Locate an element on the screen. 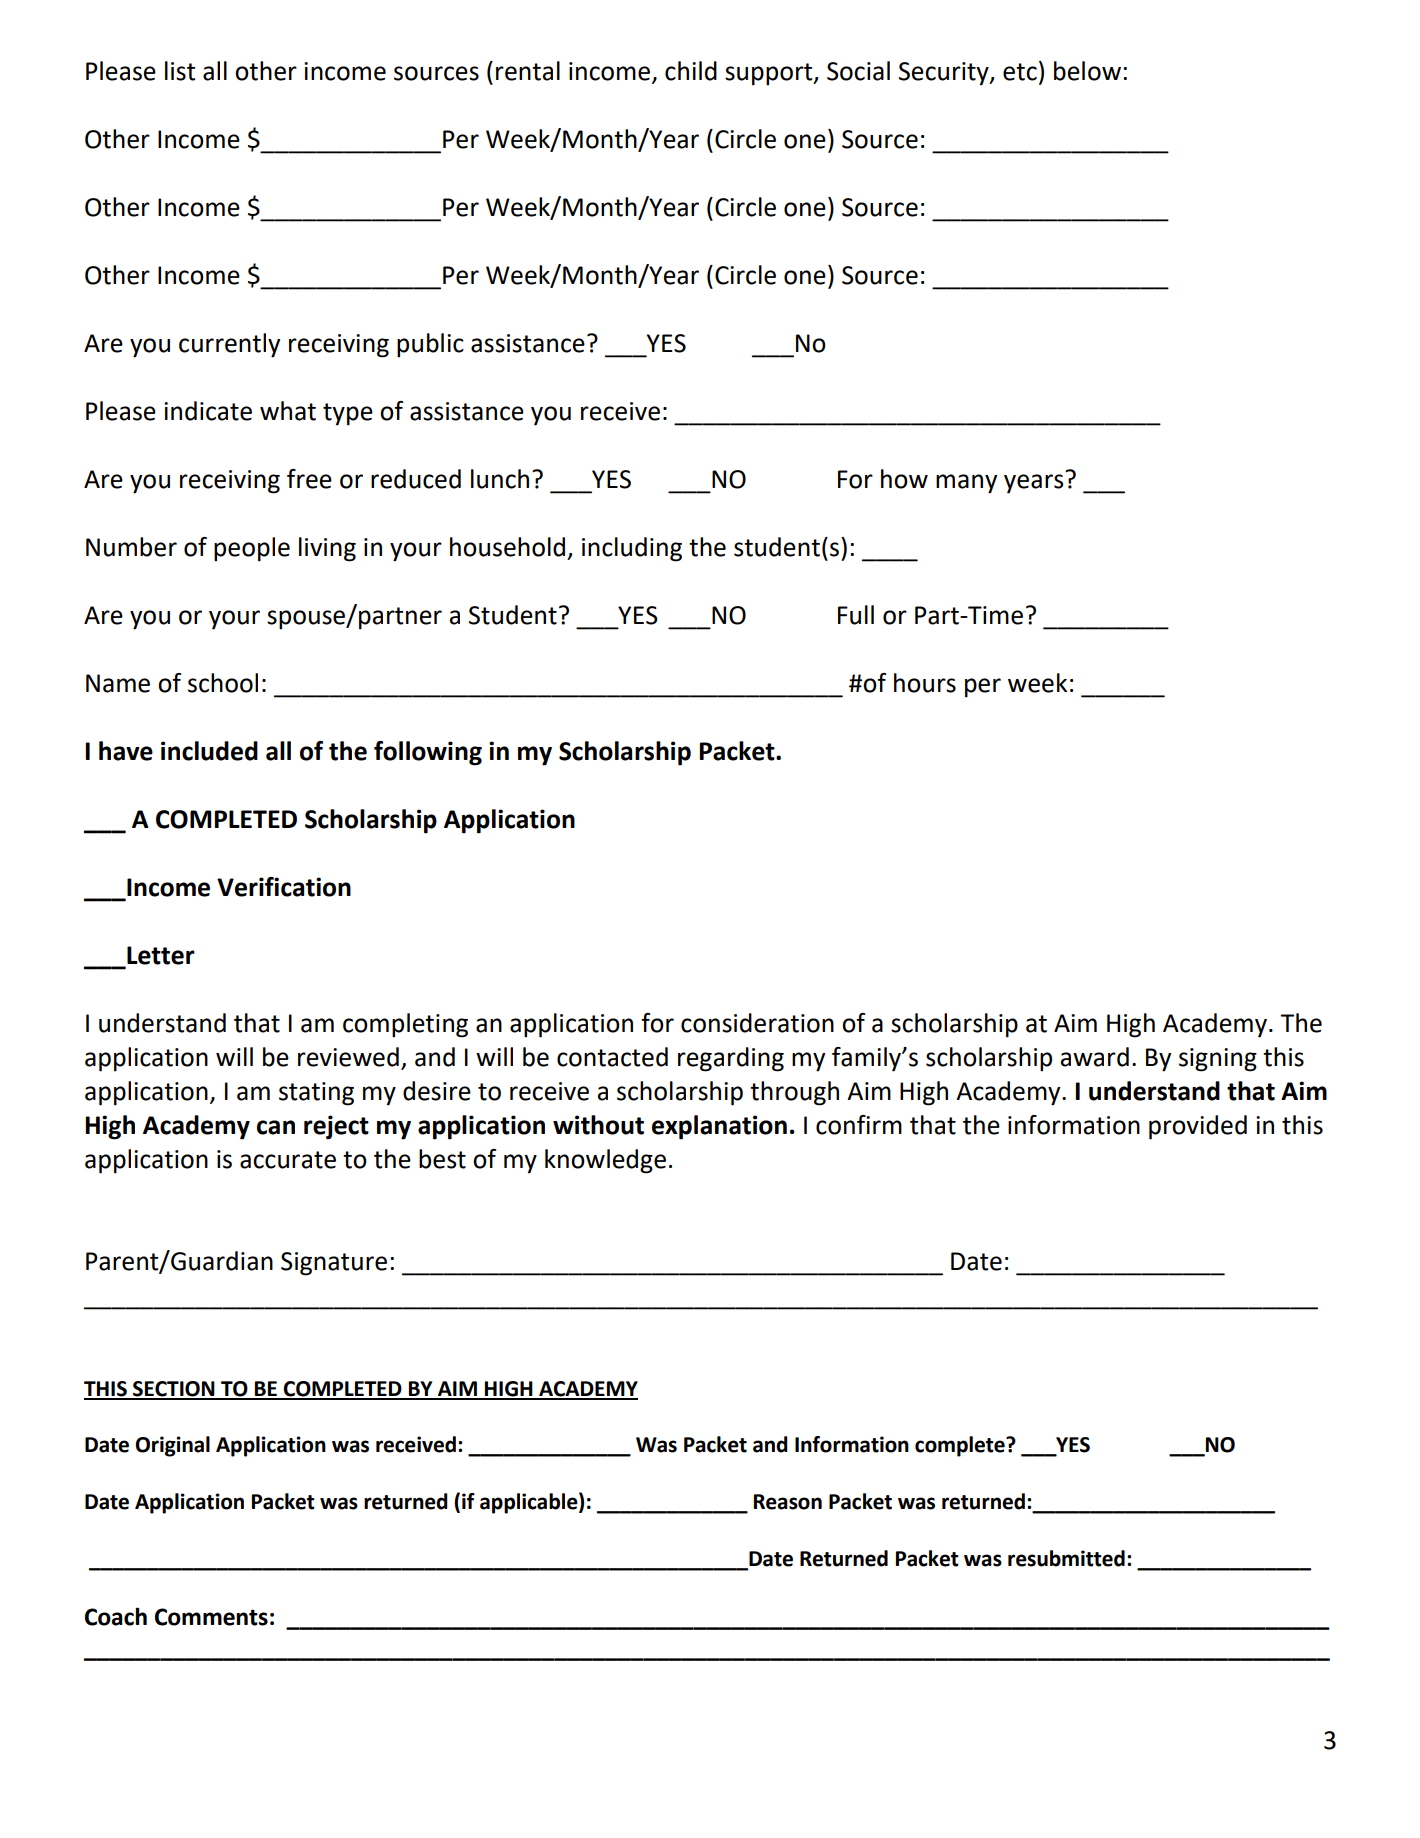 The height and width of the screenshot is (1838, 1420). below is located at coordinates (1087, 71).
